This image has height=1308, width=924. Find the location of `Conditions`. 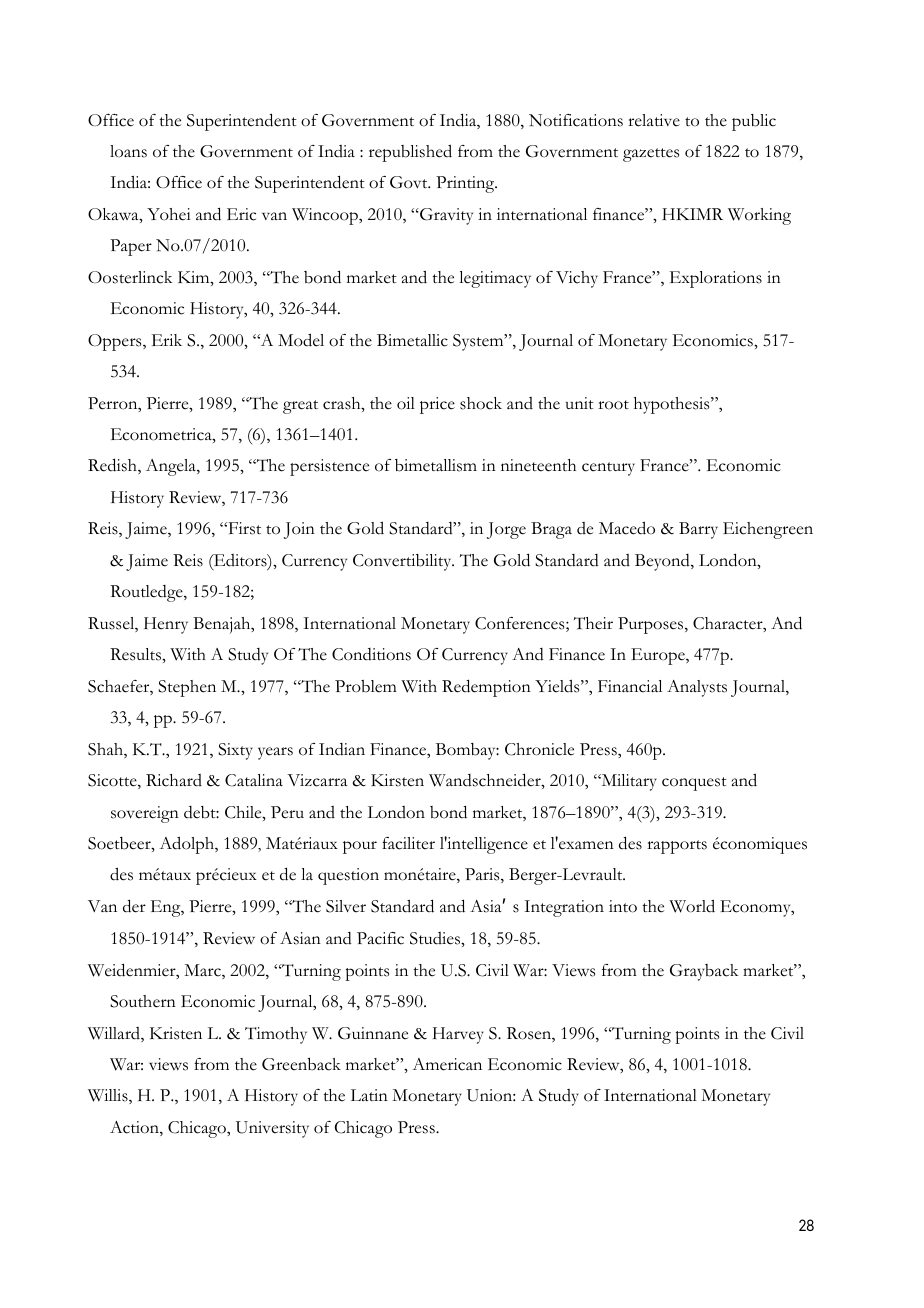

Conditions is located at coordinates (371, 654).
